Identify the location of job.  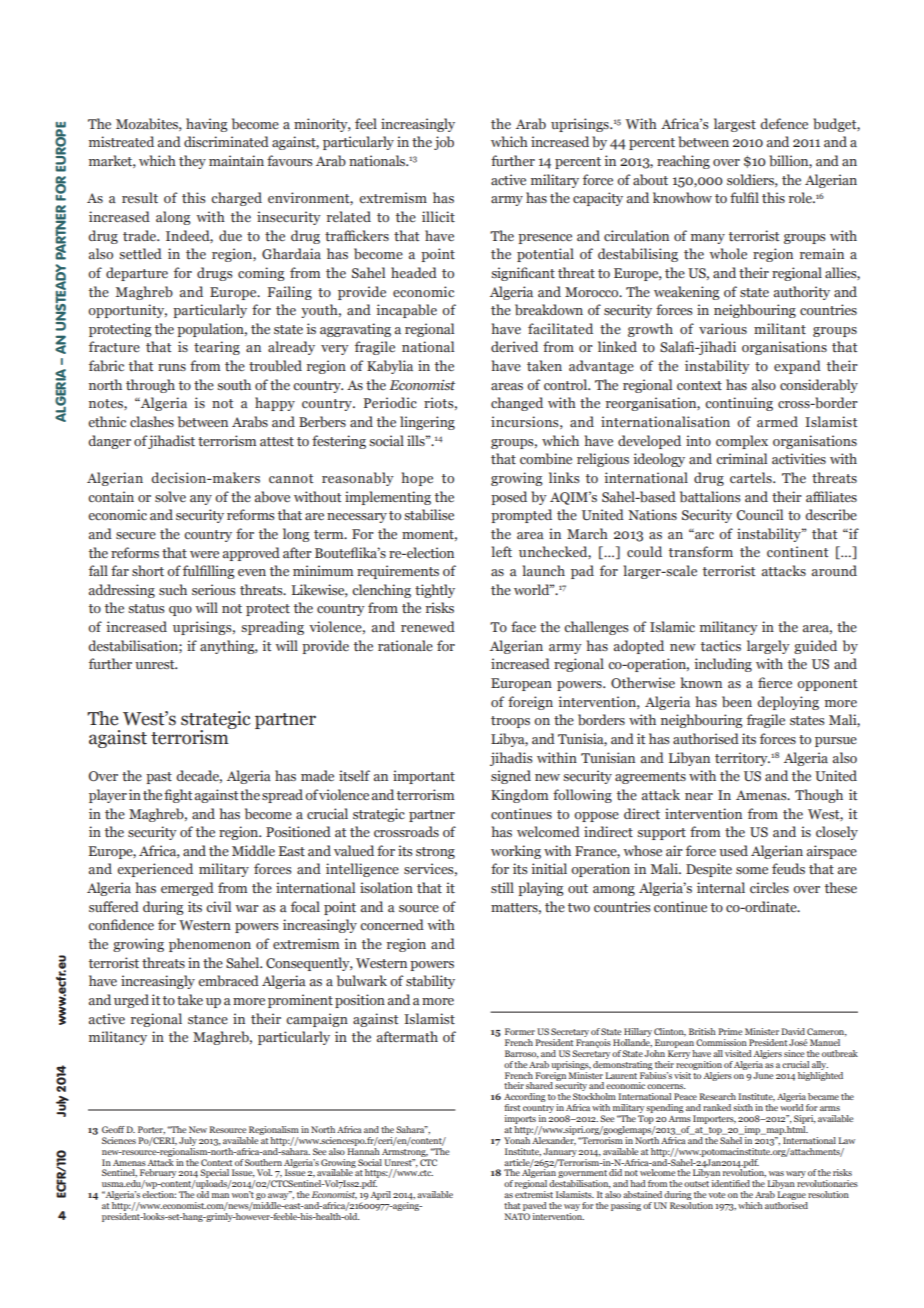
(444, 143).
